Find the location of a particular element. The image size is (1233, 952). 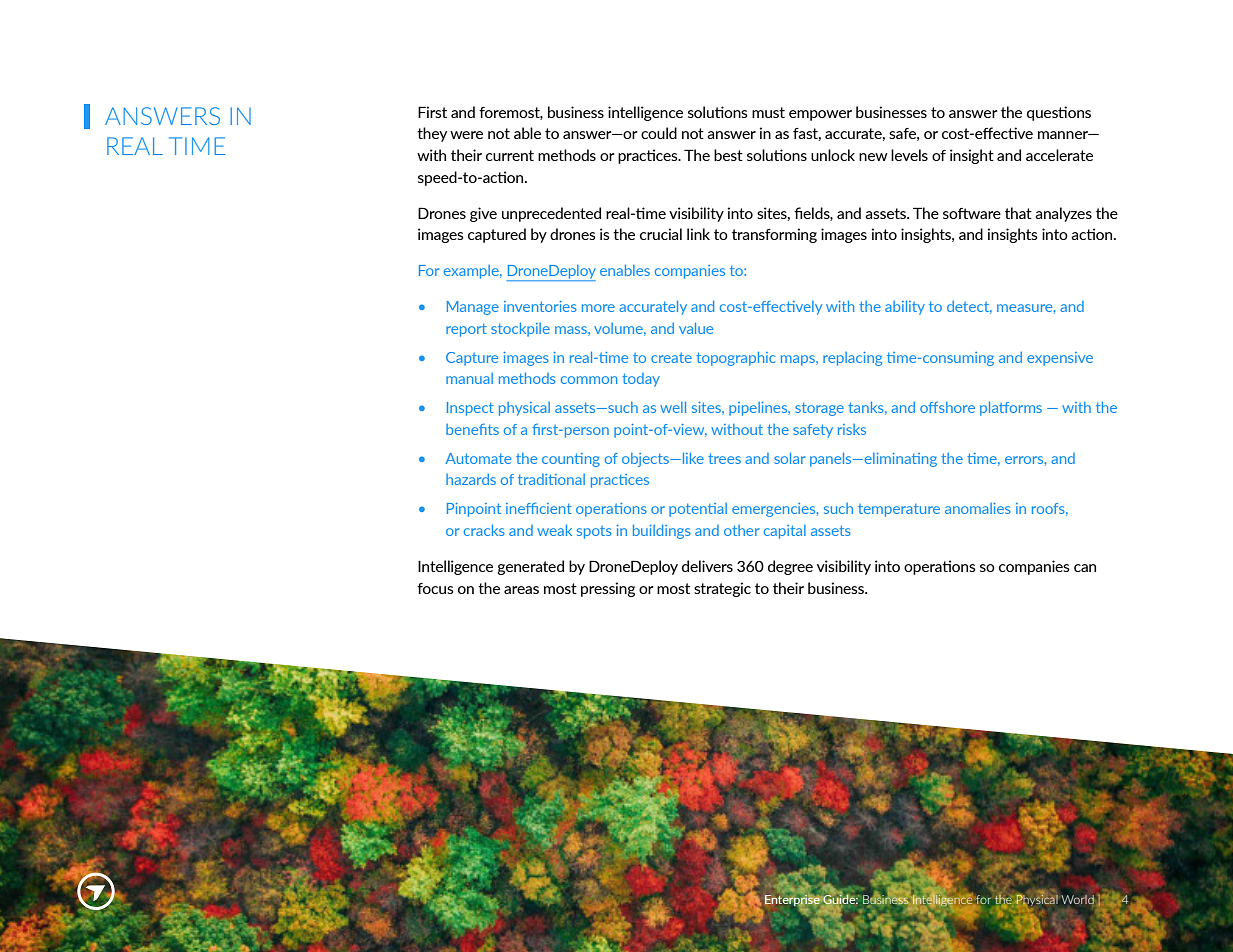

must is located at coordinates (768, 112).
